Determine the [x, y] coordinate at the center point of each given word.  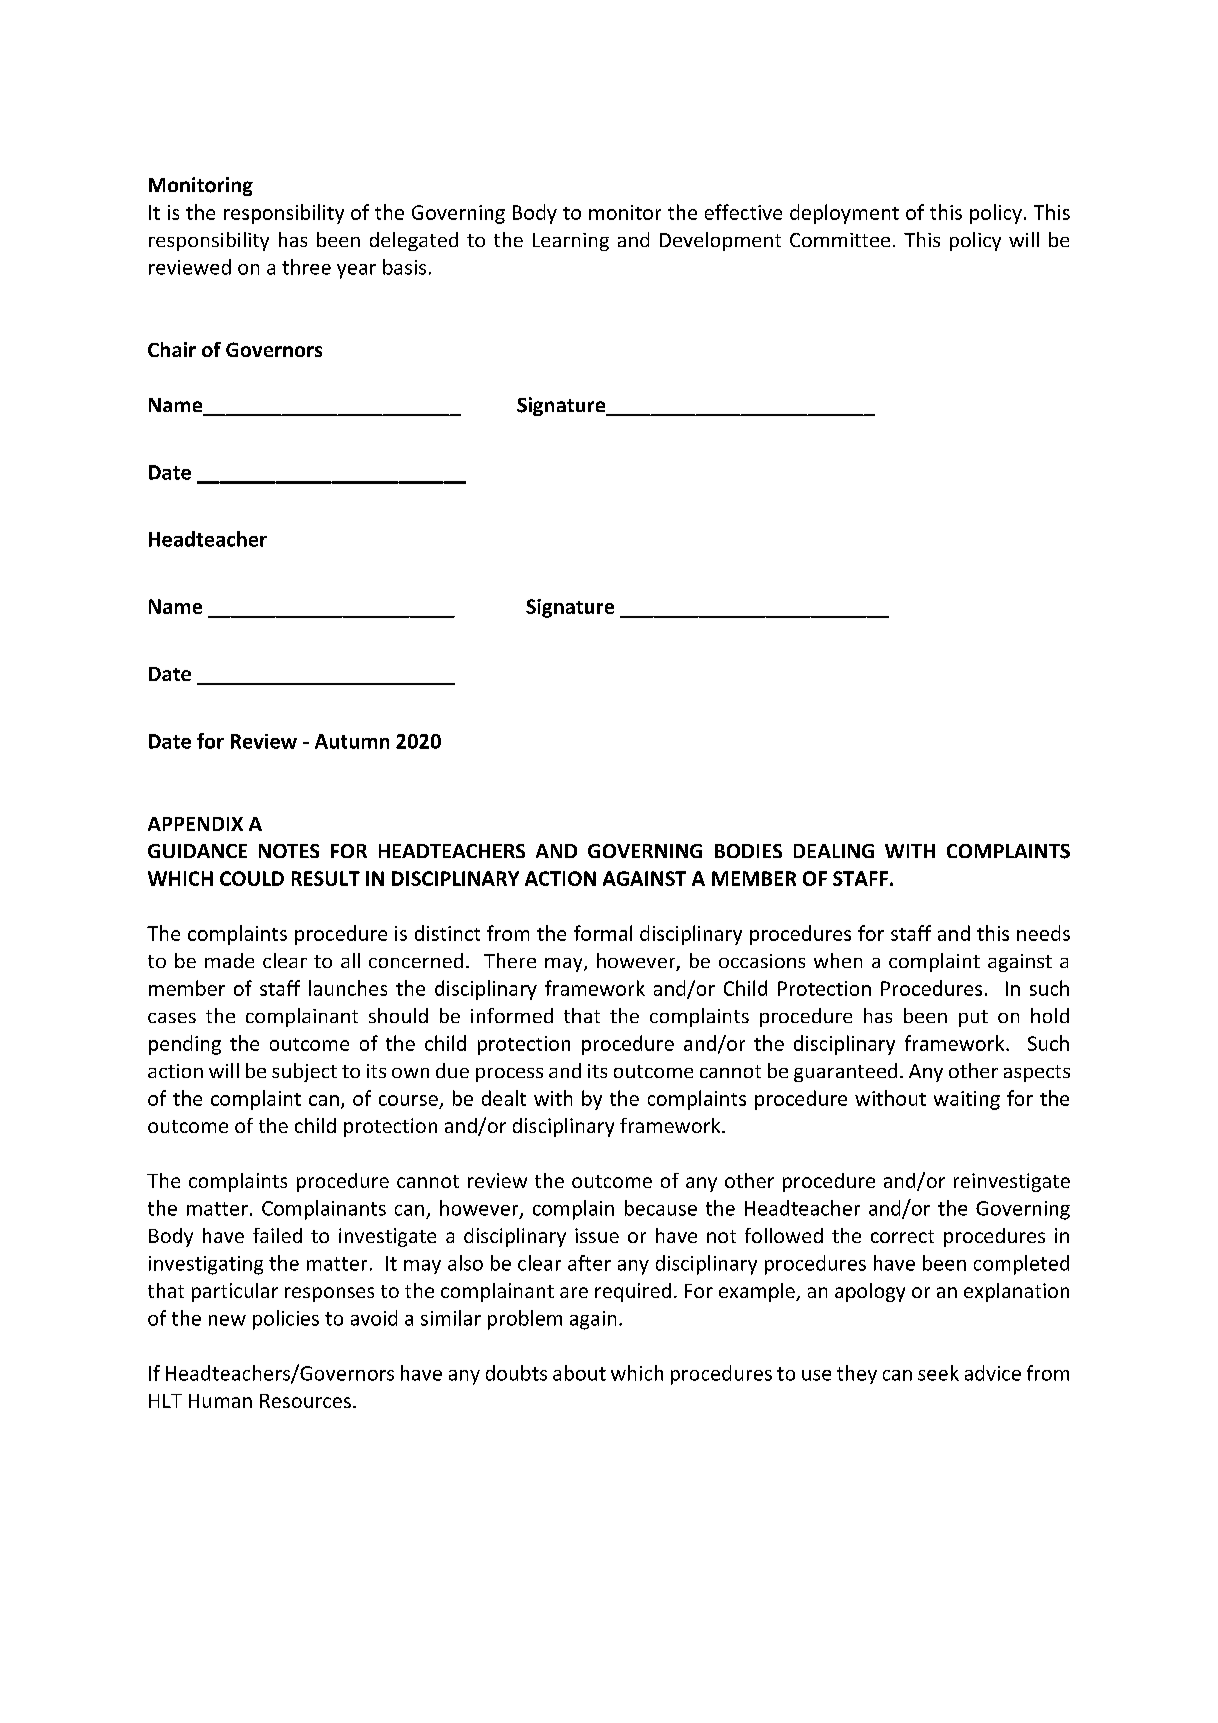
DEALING [834, 851]
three [306, 267]
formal [603, 933]
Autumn [352, 741]
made [229, 960]
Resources [305, 1401]
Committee [840, 240]
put [973, 1018]
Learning [571, 242]
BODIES [748, 851]
